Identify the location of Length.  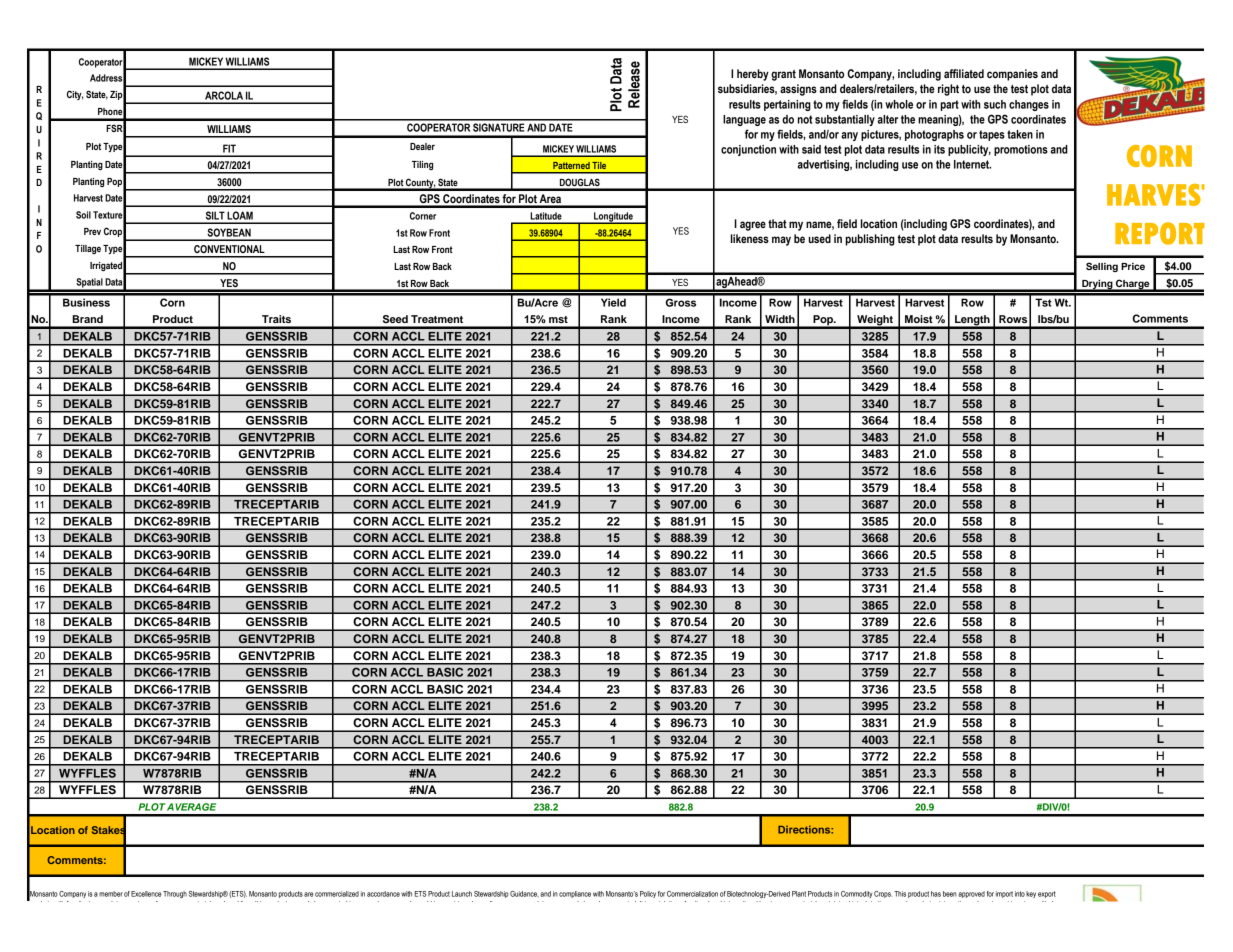
(972, 321).
